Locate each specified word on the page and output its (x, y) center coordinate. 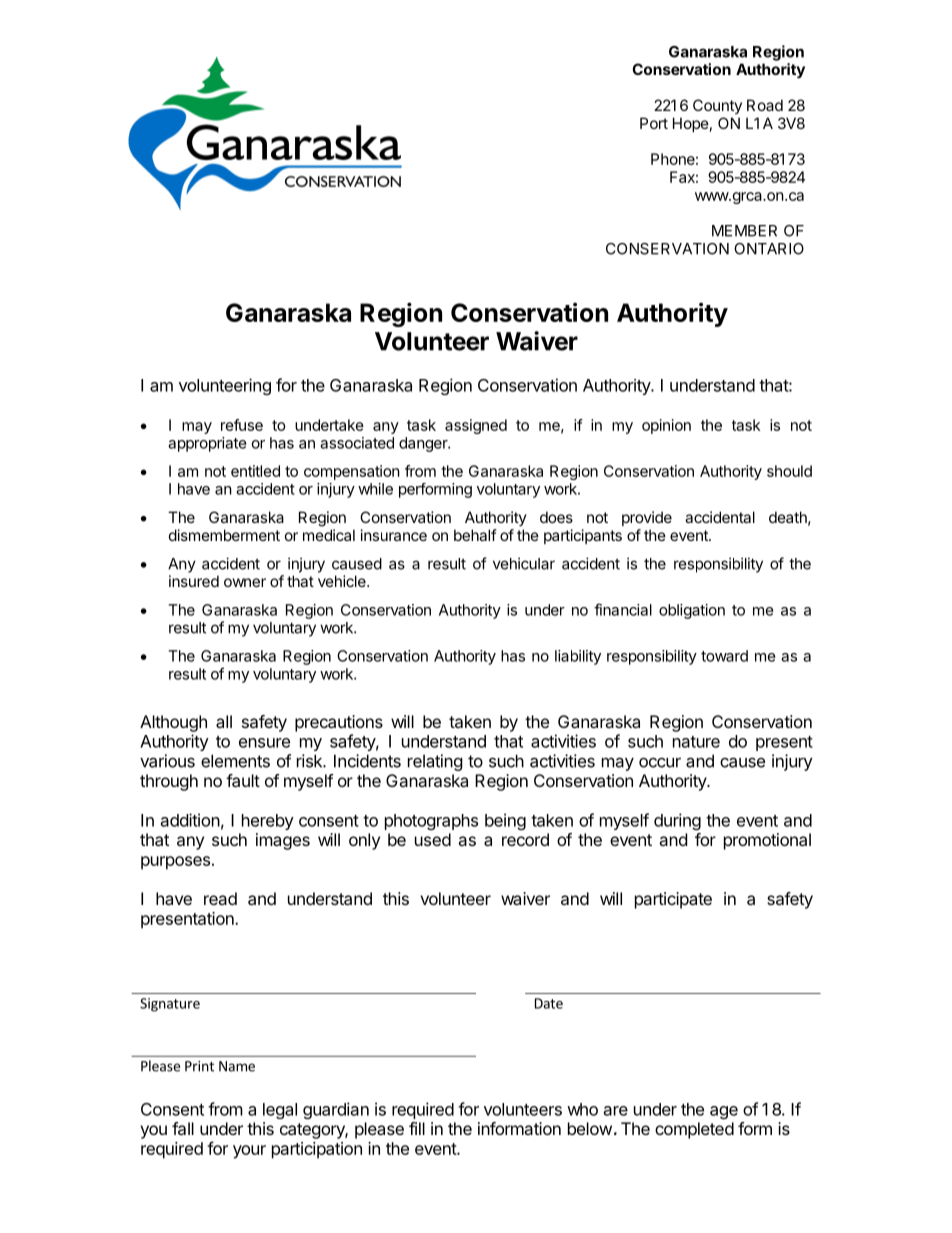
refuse (242, 425)
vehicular (524, 563)
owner (245, 582)
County (717, 106)
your (249, 1152)
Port (654, 123)
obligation (692, 611)
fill (417, 1128)
